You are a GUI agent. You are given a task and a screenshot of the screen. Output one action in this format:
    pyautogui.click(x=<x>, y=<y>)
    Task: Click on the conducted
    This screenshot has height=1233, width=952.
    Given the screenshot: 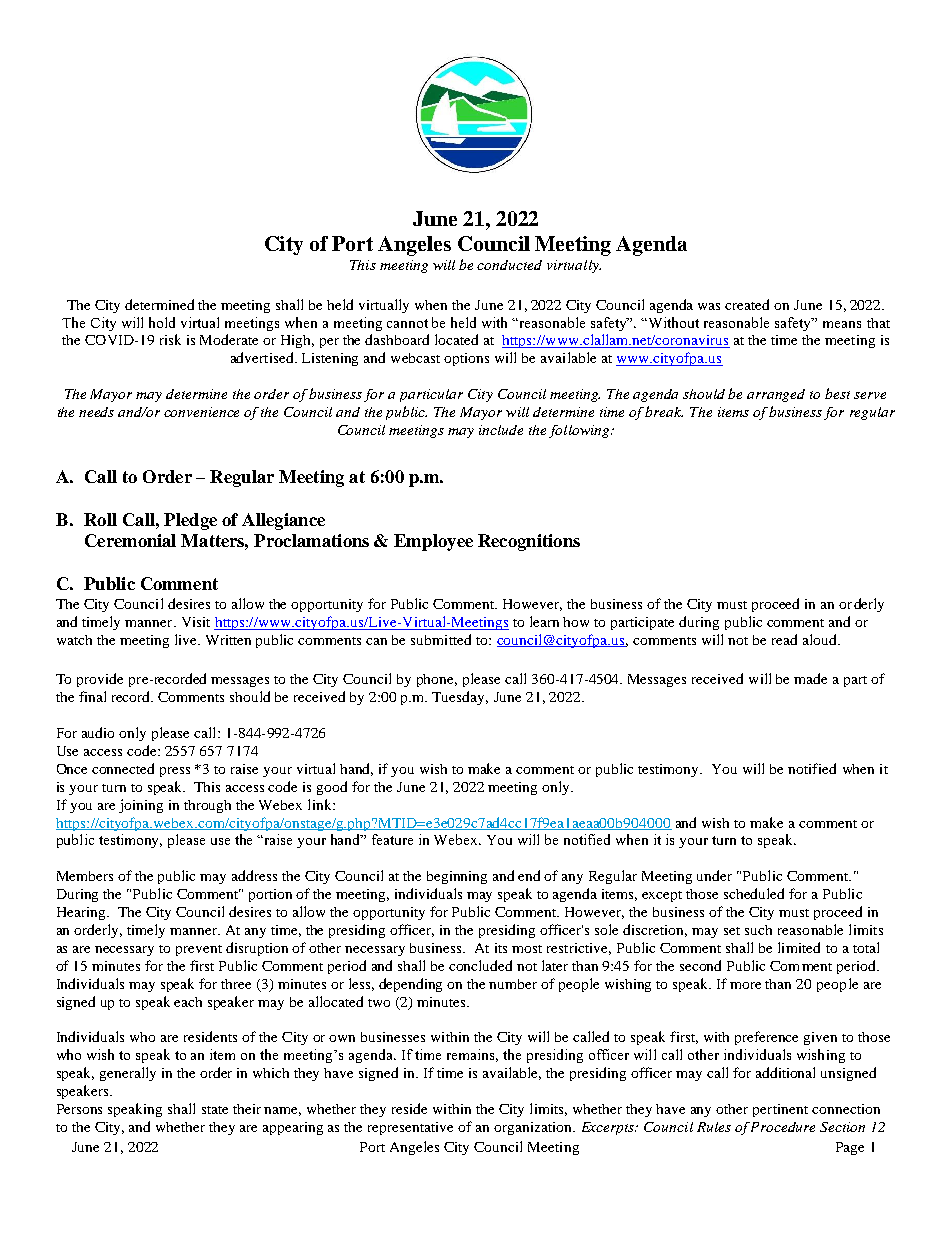 What is the action you would take?
    pyautogui.click(x=509, y=265)
